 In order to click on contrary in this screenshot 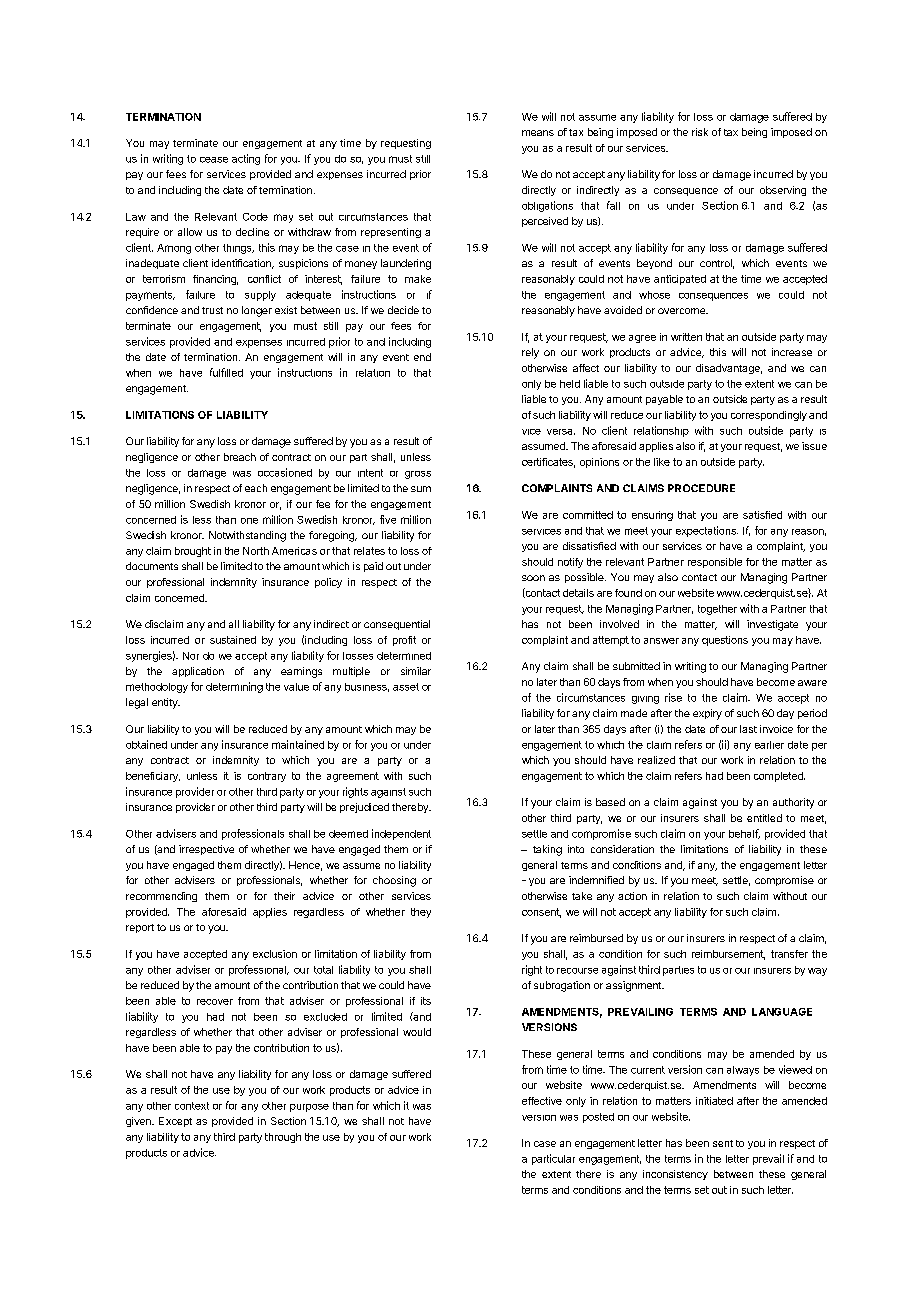, I will do `click(267, 777)`.
